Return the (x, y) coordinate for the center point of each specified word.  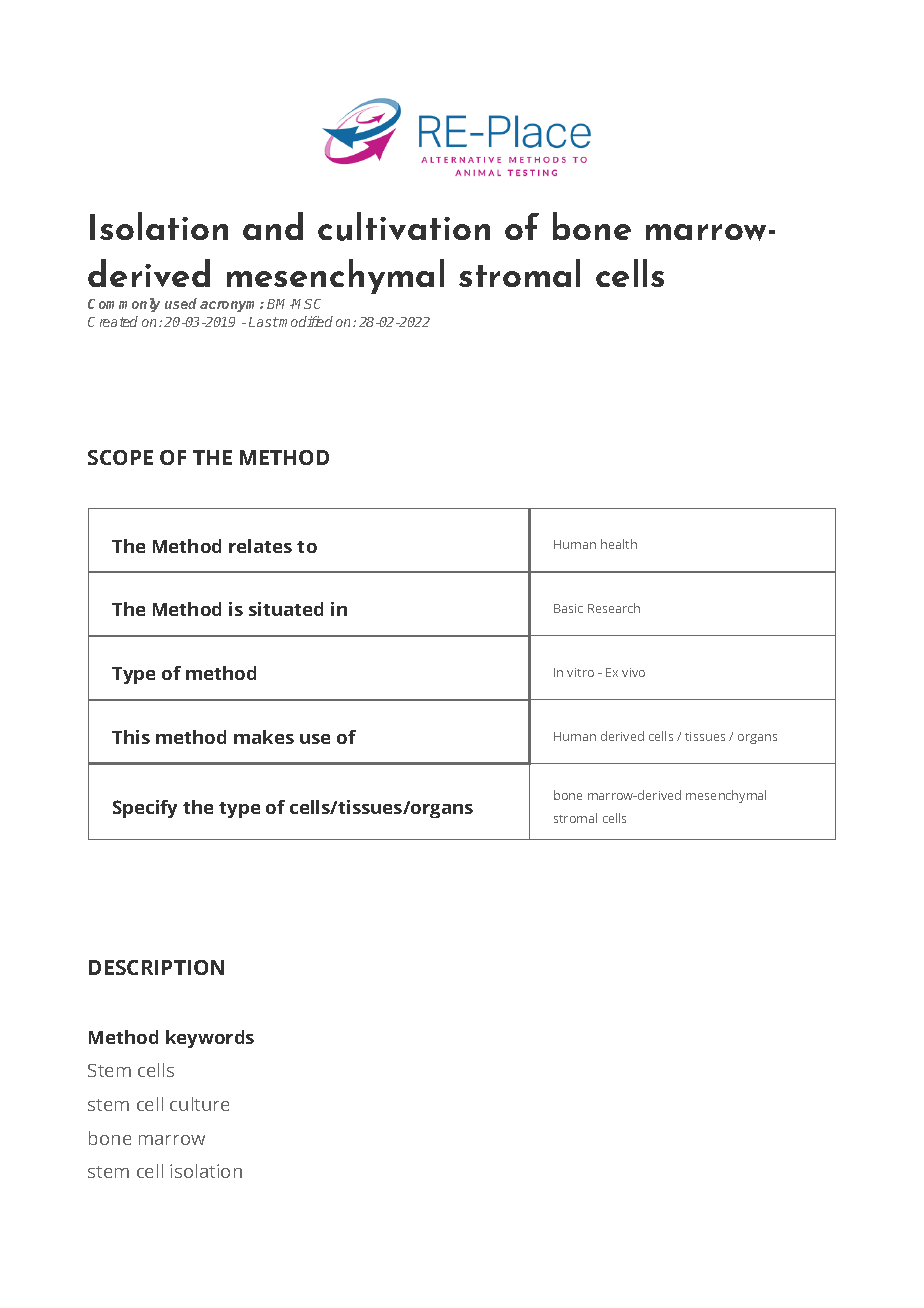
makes (264, 737)
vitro (580, 672)
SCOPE (120, 457)
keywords (210, 1039)
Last (264, 322)
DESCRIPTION (156, 967)
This (131, 737)
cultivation (404, 226)
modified (305, 321)
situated (286, 609)
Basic (568, 608)
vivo (633, 672)
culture (199, 1104)
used (181, 303)
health (619, 544)
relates (260, 546)
